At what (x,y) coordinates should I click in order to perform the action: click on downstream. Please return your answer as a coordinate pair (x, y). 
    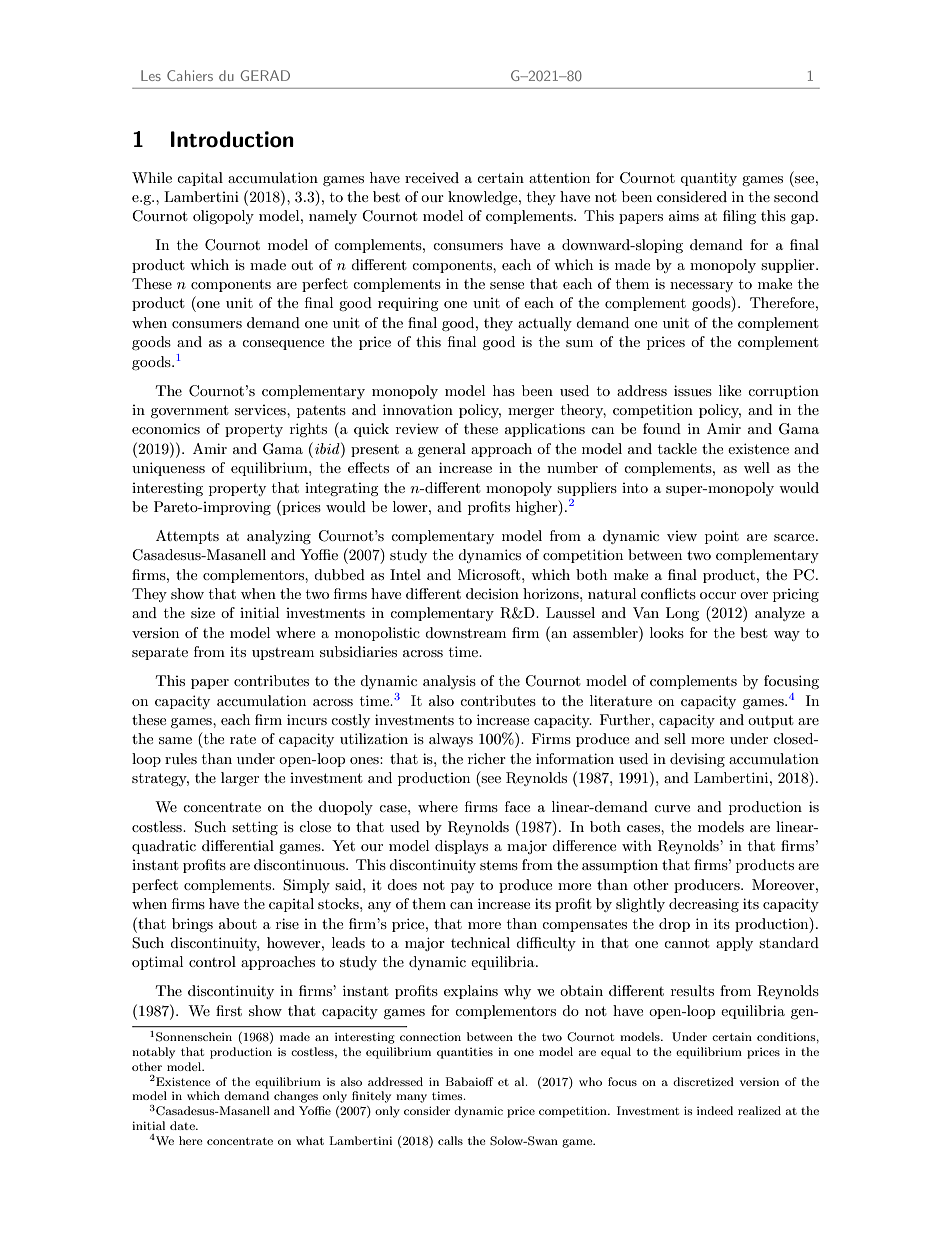
    Looking at the image, I should click on (465, 632).
